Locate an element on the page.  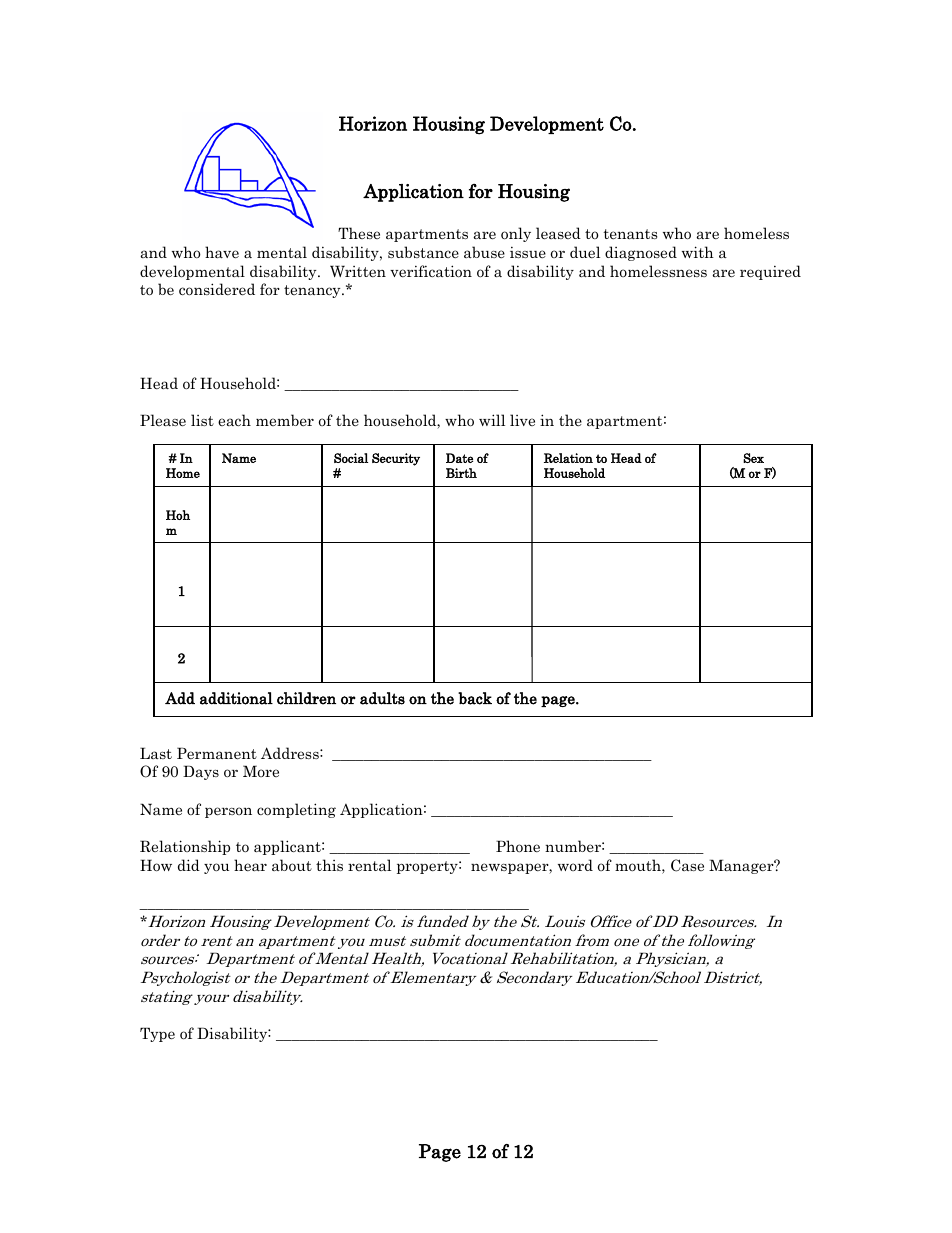
Sex is located at coordinates (753, 458).
